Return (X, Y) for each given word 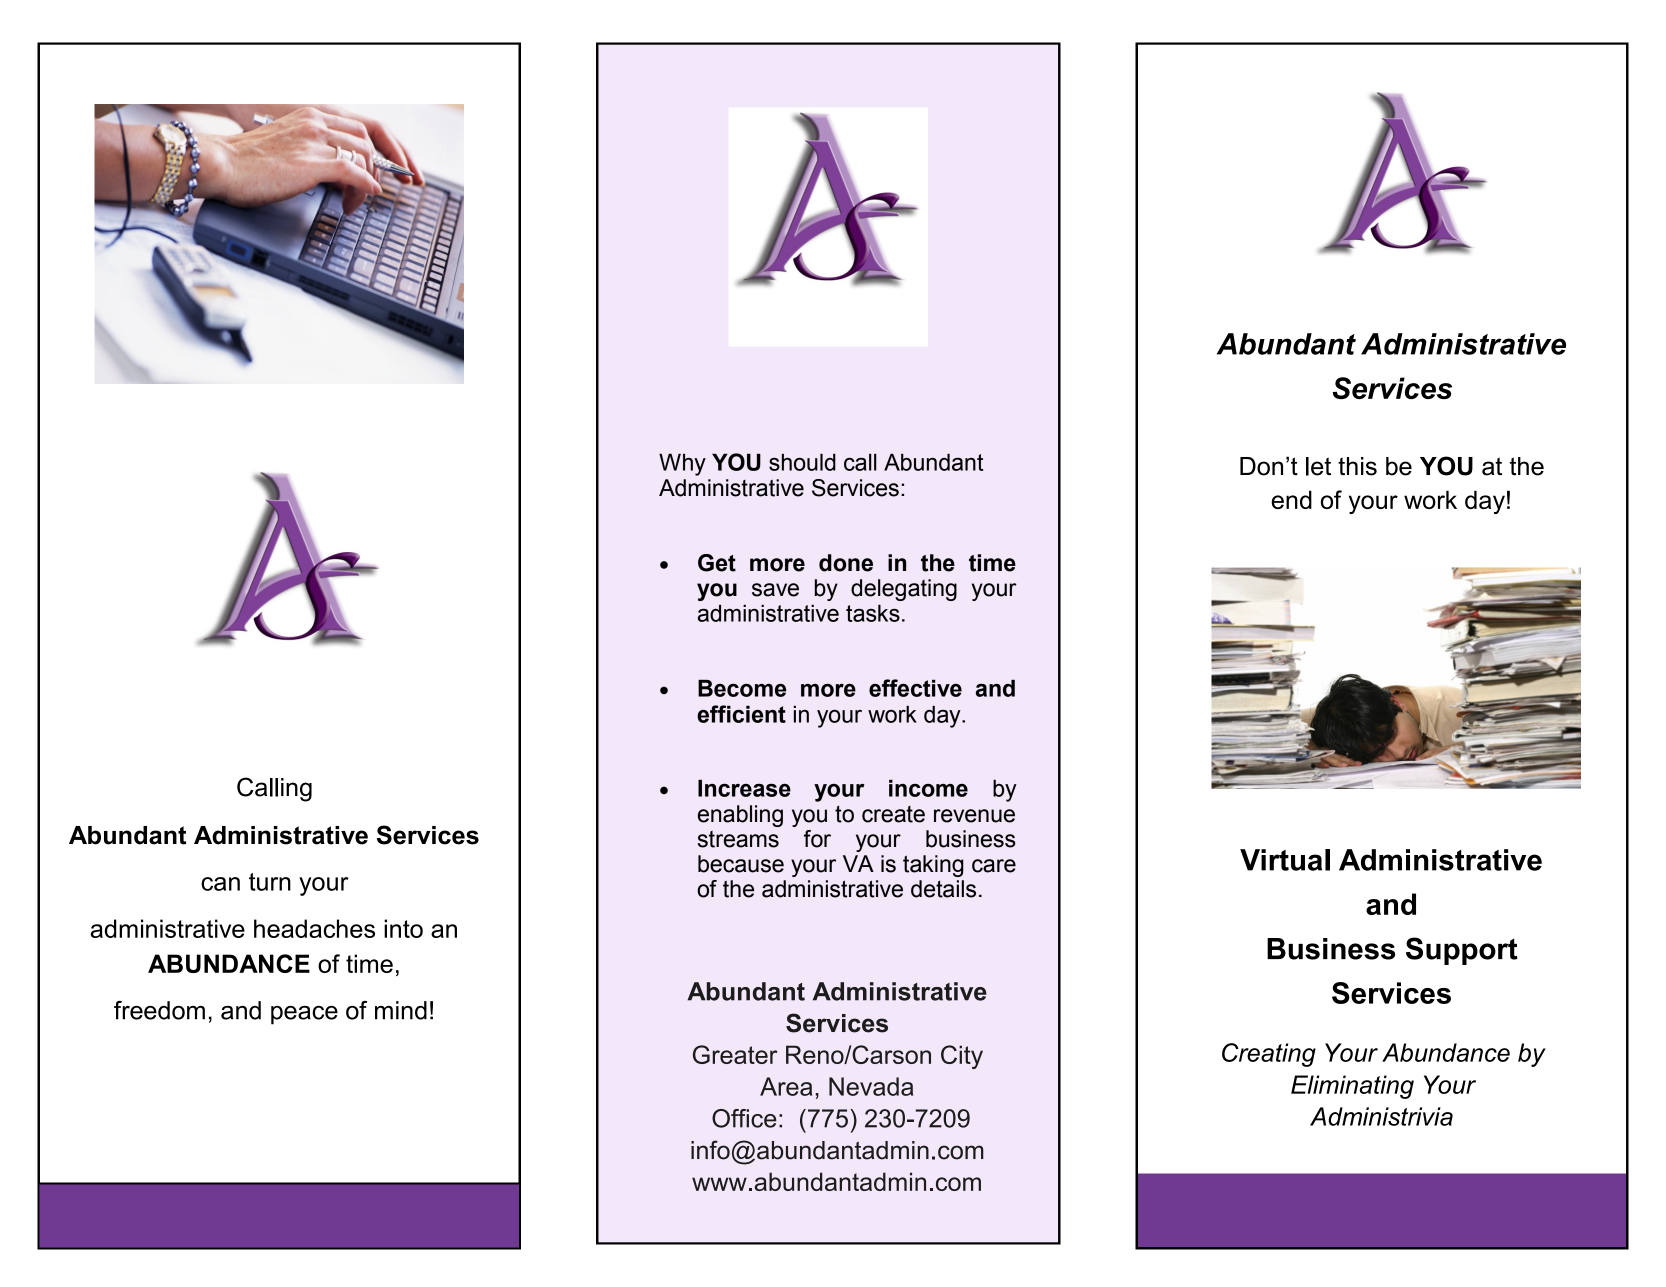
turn (270, 882)
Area (786, 1086)
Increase (744, 788)
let (1318, 466)
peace (304, 1015)
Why (682, 464)
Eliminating (1352, 1087)
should (802, 462)
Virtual (1285, 860)
